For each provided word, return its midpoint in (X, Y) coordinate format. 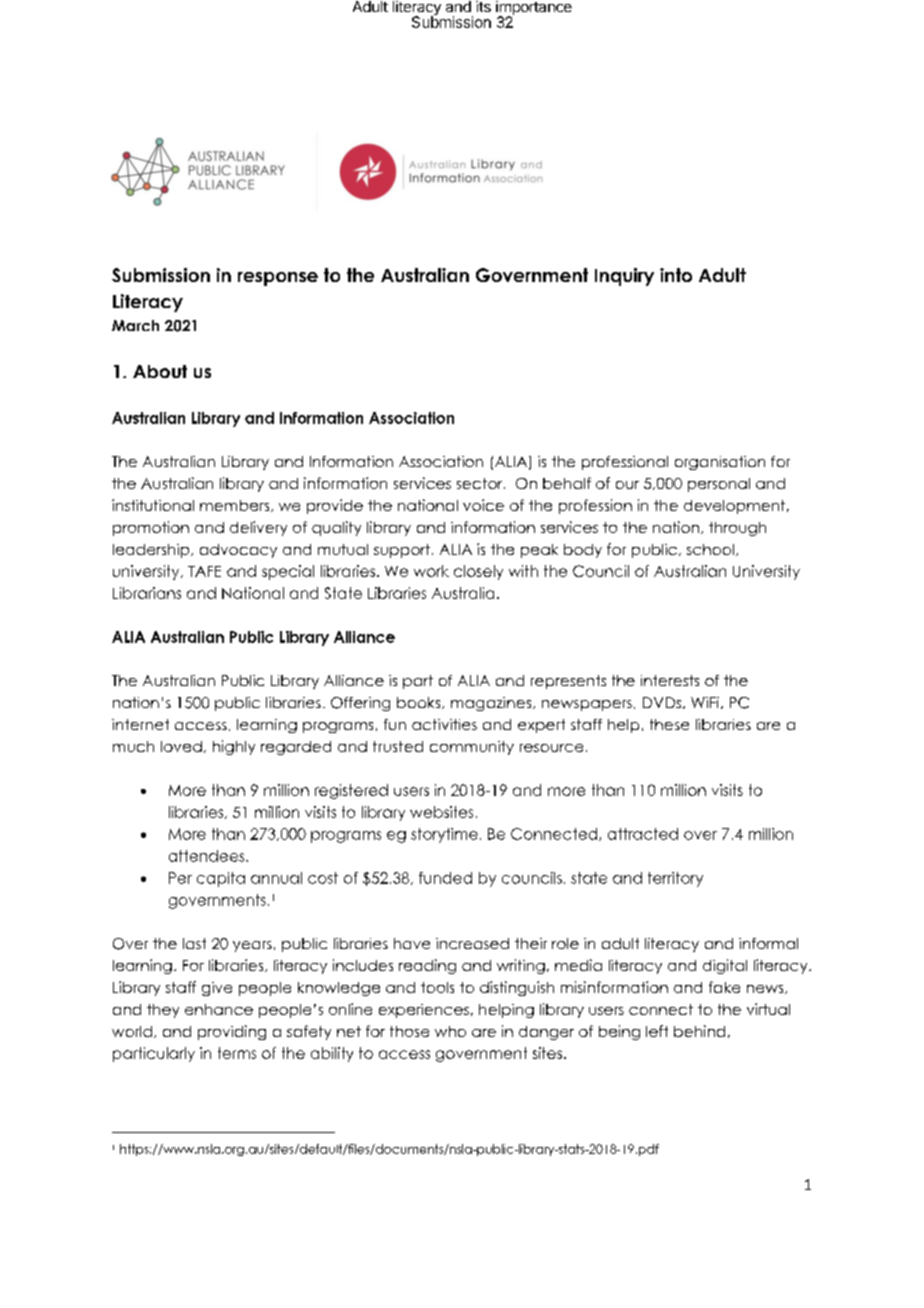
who (450, 1031)
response (278, 279)
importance (534, 9)
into (676, 275)
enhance (219, 1009)
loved (181, 746)
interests (670, 680)
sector (481, 483)
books (420, 703)
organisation (720, 463)
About (160, 371)
